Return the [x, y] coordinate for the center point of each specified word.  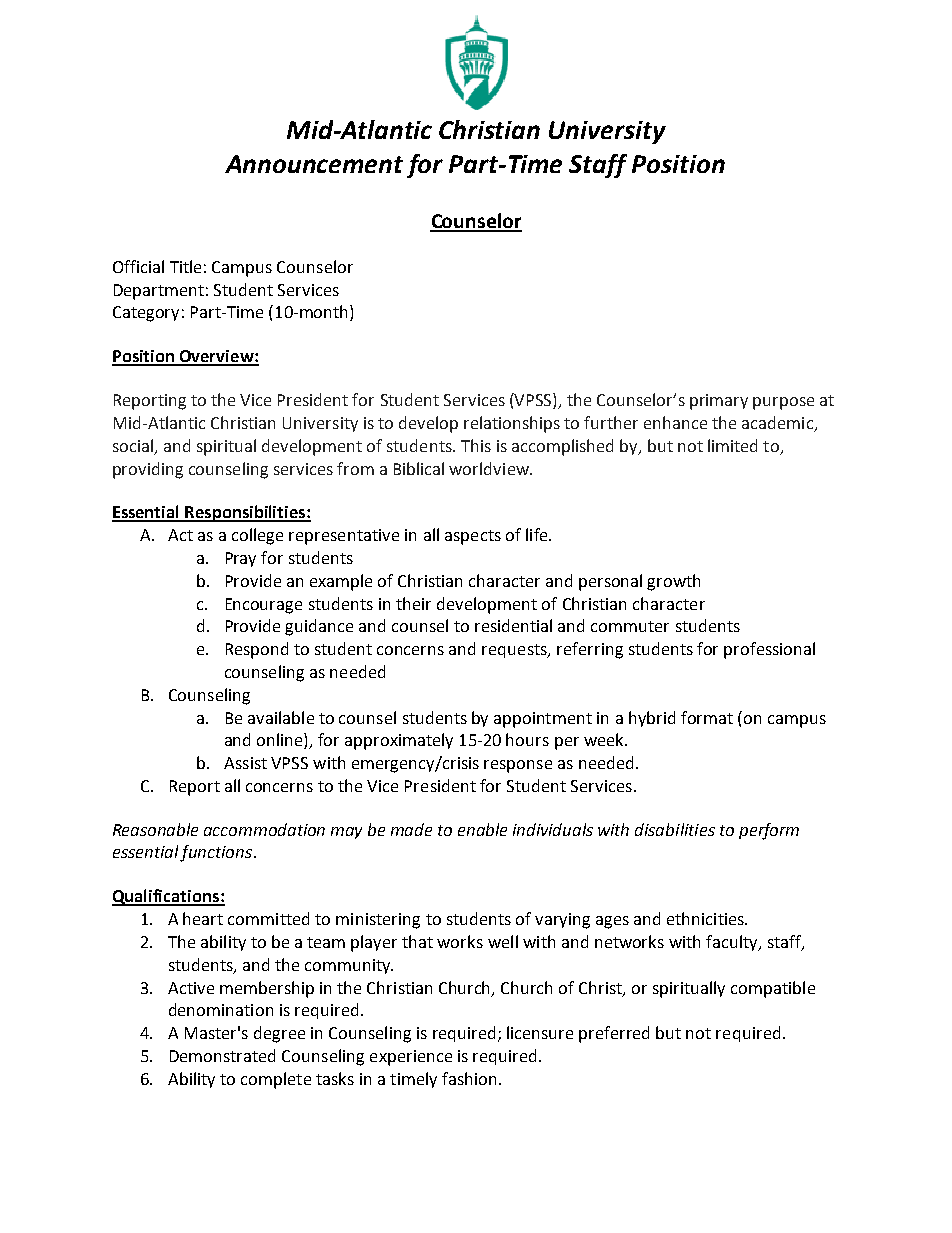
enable [482, 829]
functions [217, 853]
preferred [614, 1034]
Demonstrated [222, 1055]
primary [719, 402]
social [134, 446]
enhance [675, 422]
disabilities [675, 829]
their [413, 603]
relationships [512, 424]
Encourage [264, 606]
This [476, 445]
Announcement [314, 164]
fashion [469, 1078]
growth [673, 582]
